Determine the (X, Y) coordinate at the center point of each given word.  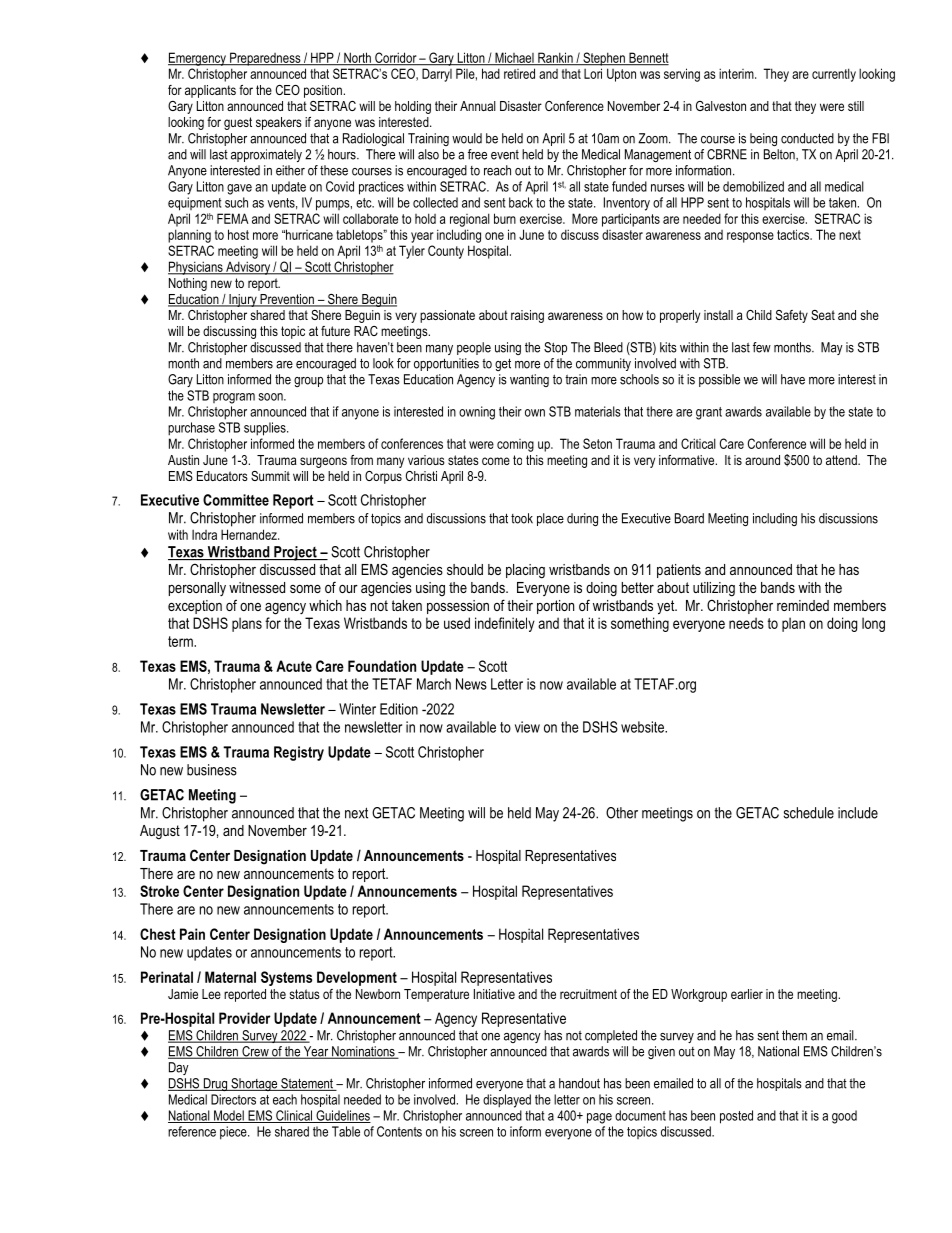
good (844, 1117)
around (762, 460)
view (527, 727)
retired (519, 74)
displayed (507, 1101)
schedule (809, 813)
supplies (266, 429)
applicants (210, 91)
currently (834, 75)
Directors (233, 1099)
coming (515, 445)
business (212, 770)
